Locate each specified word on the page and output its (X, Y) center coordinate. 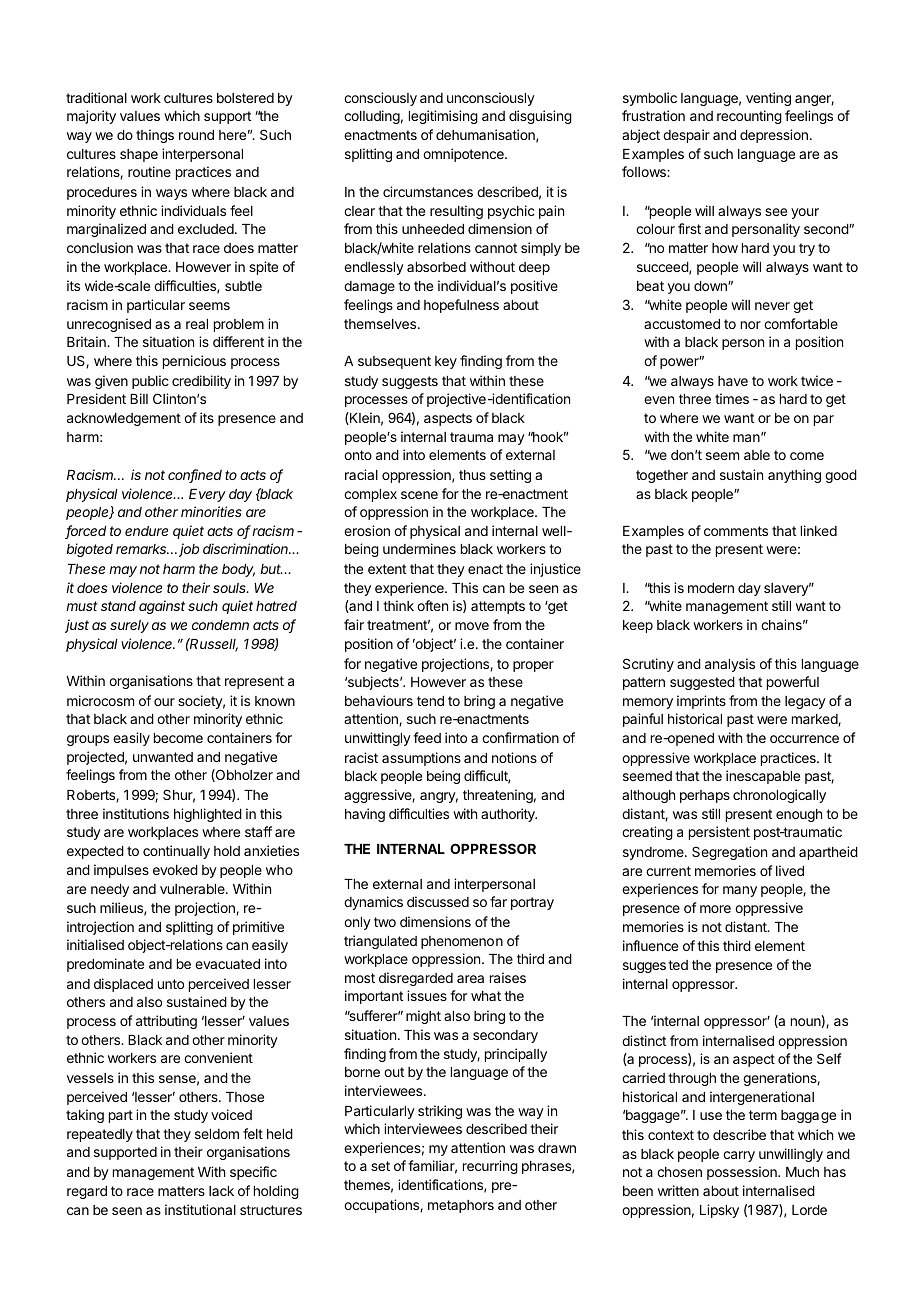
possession (743, 1173)
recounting (749, 117)
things (155, 136)
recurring (490, 1167)
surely (129, 626)
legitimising (443, 117)
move (472, 626)
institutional (200, 1209)
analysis (730, 665)
